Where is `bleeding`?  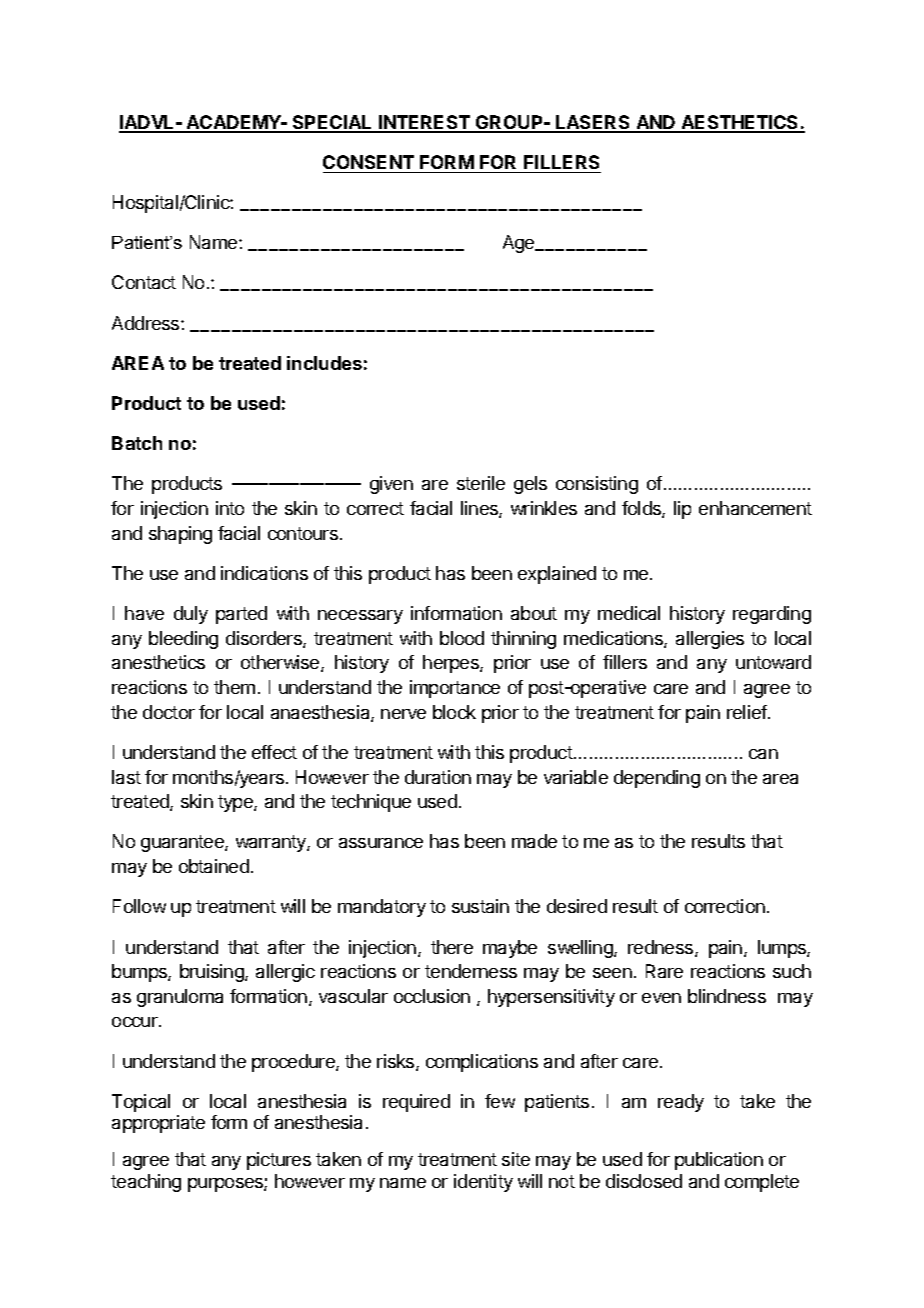
bleeding is located at coordinates (183, 640).
